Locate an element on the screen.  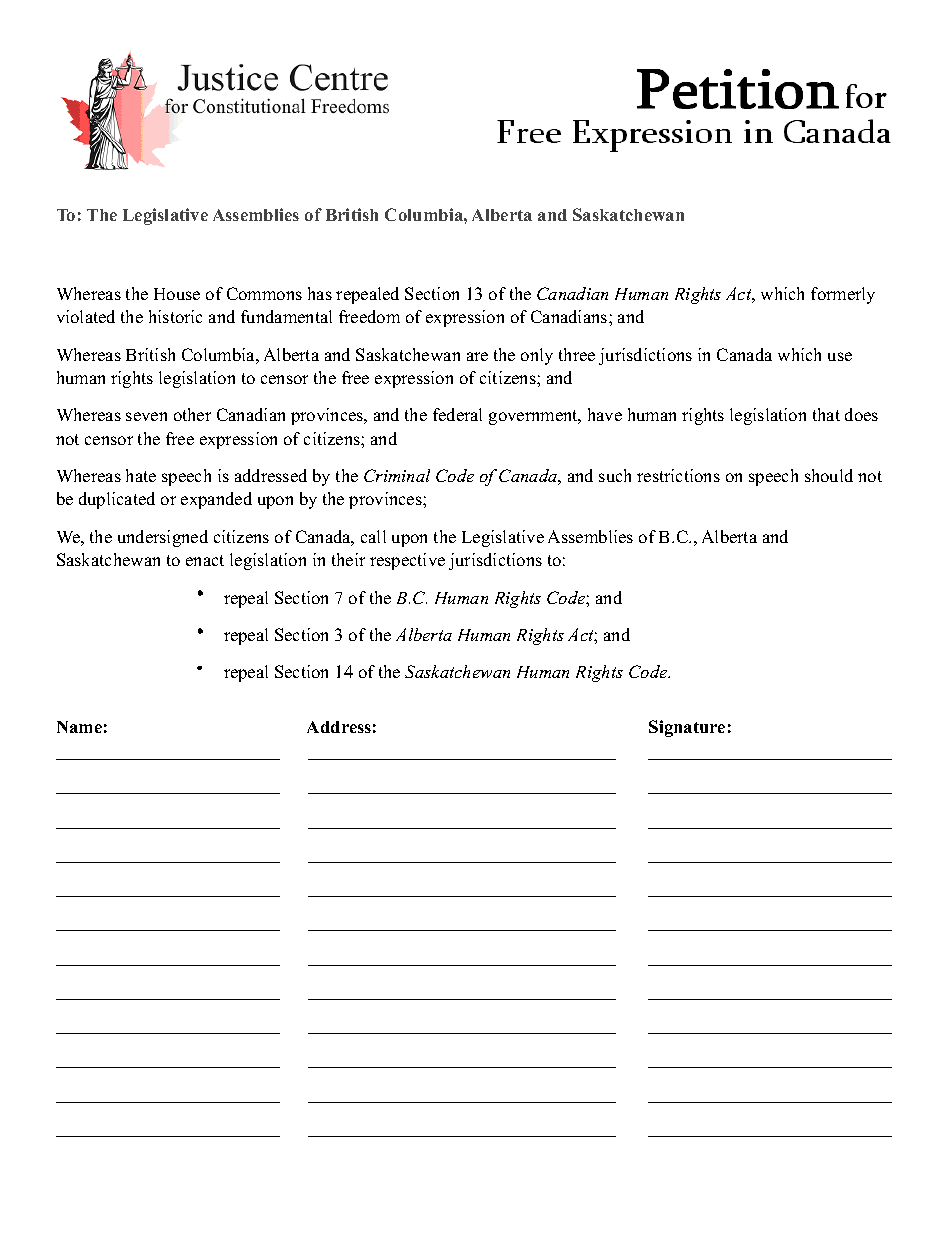
should is located at coordinates (829, 475).
